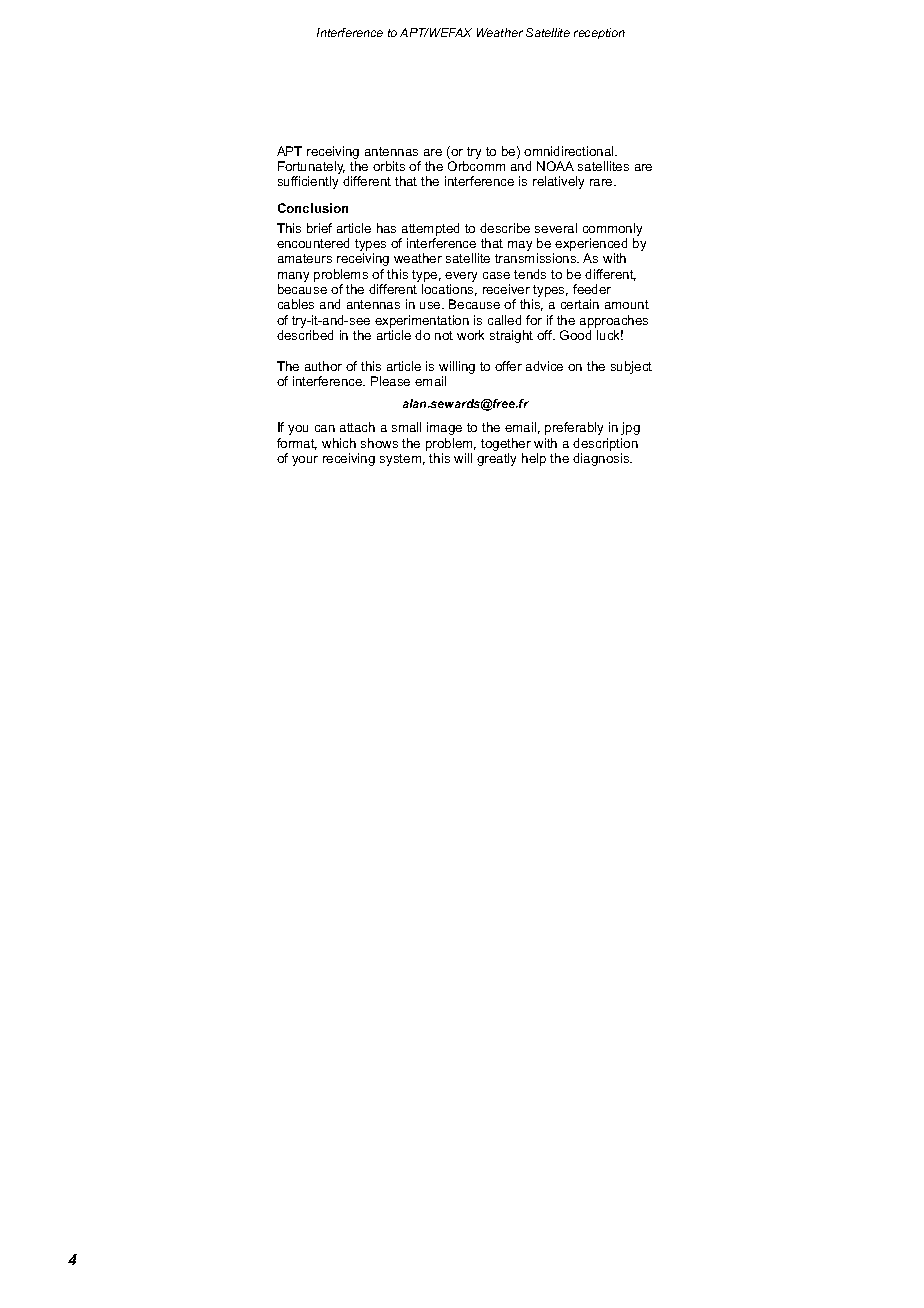 The width and height of the page is (924, 1308). I want to click on encountered, so click(313, 243).
